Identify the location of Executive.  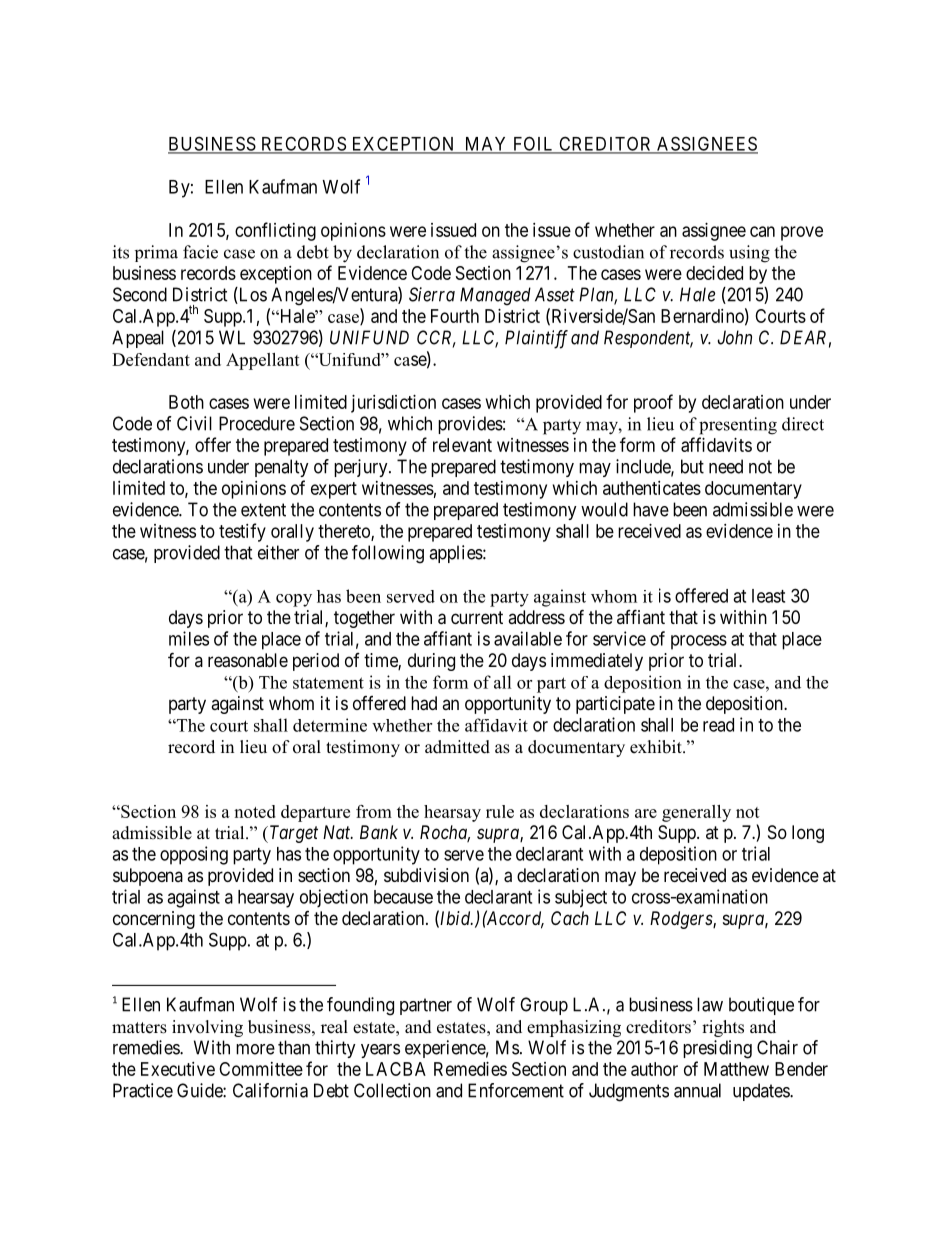
(178, 1069).
